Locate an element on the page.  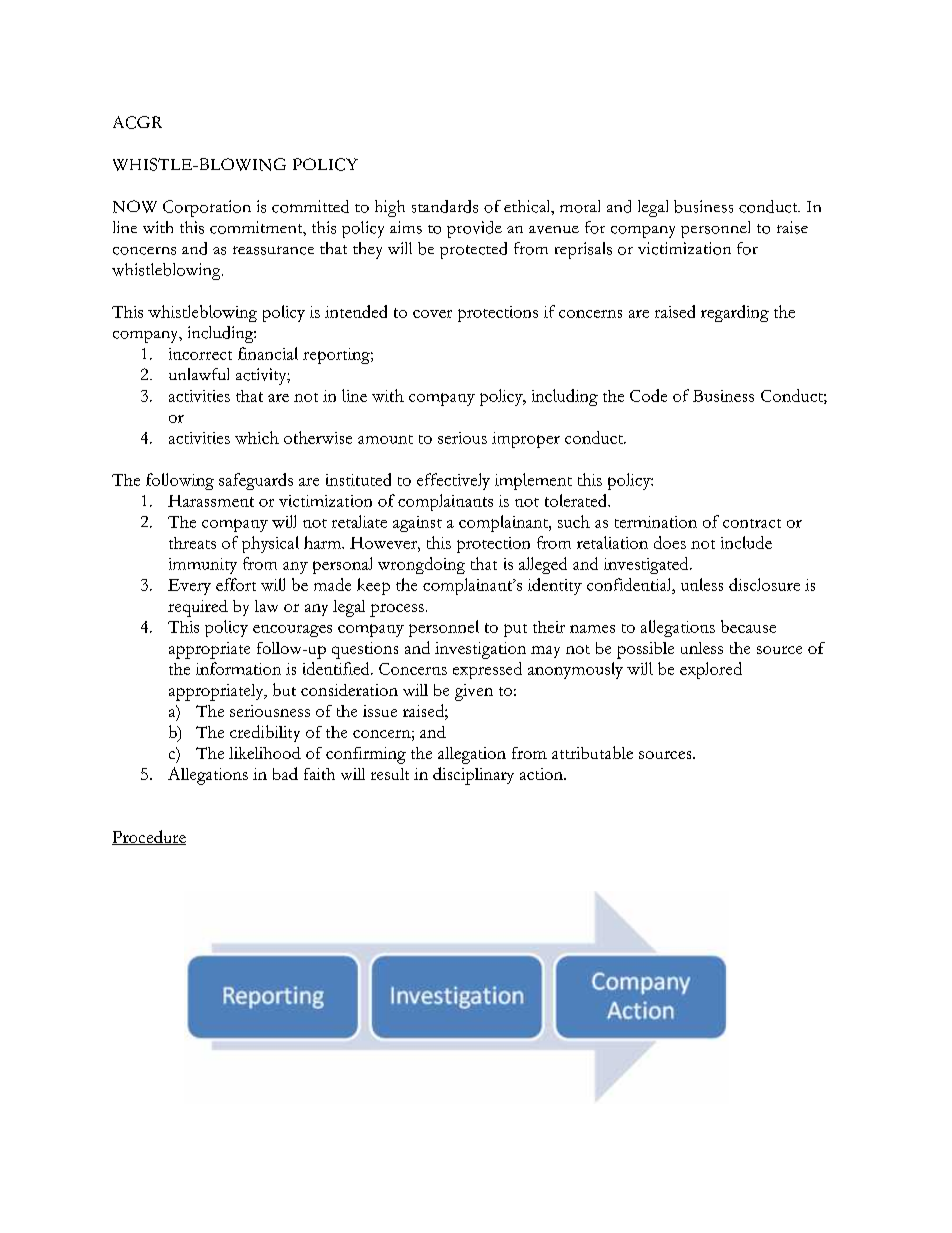
termination is located at coordinates (656, 522).
